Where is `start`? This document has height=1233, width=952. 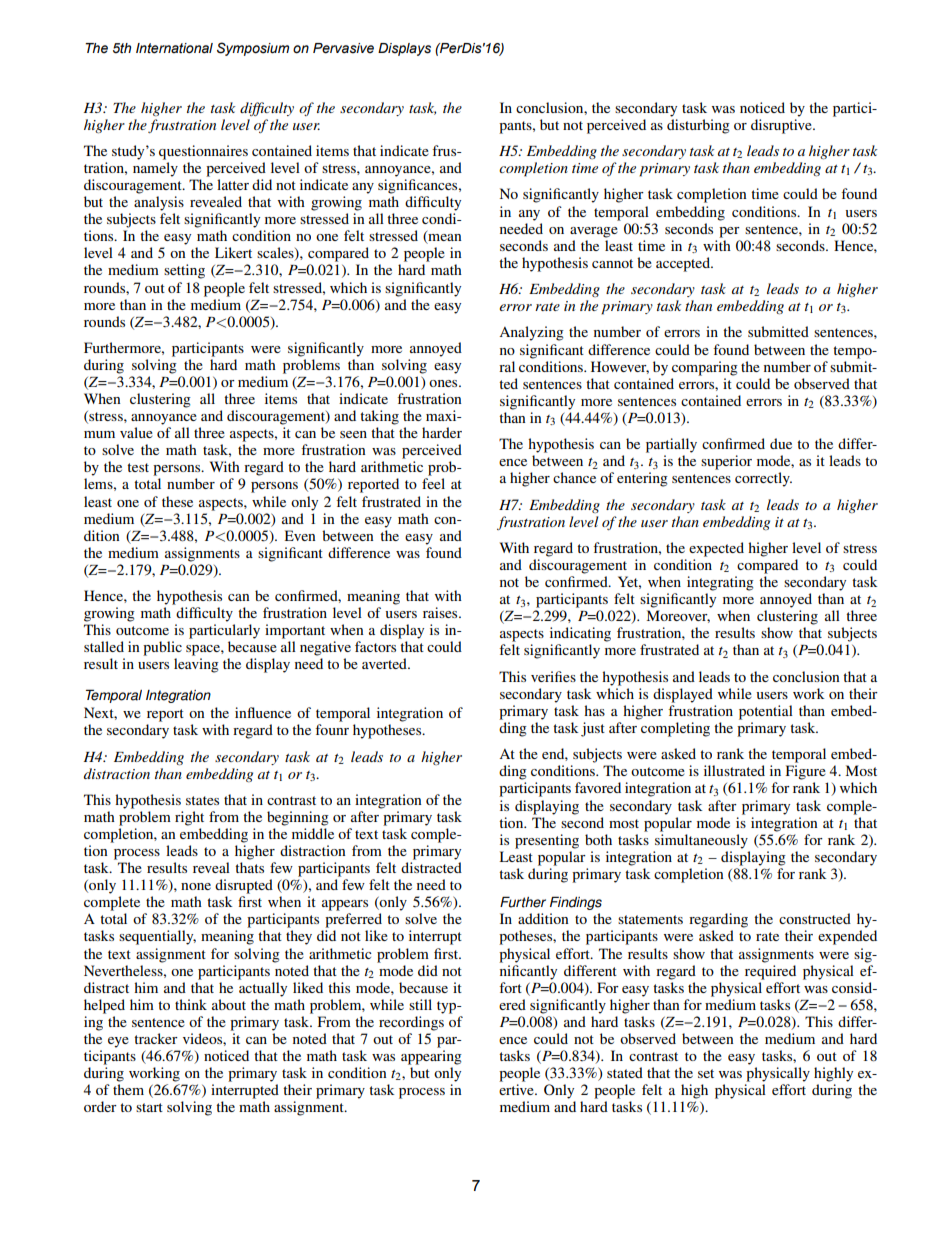 start is located at coordinates (149, 1107).
